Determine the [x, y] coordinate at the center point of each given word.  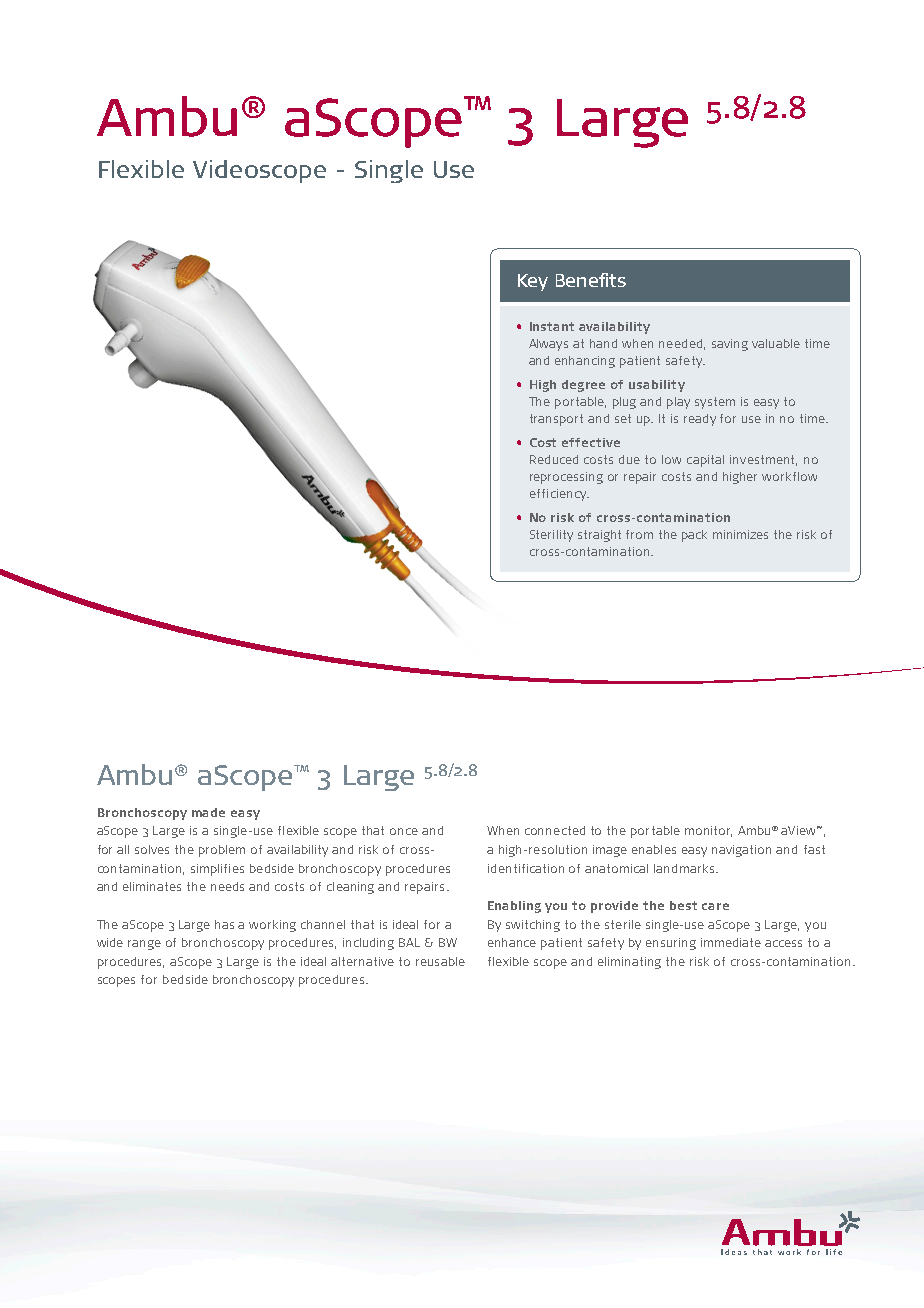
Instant [552, 326]
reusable [440, 961]
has [224, 924]
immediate [731, 942]
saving [730, 345]
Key [533, 282]
